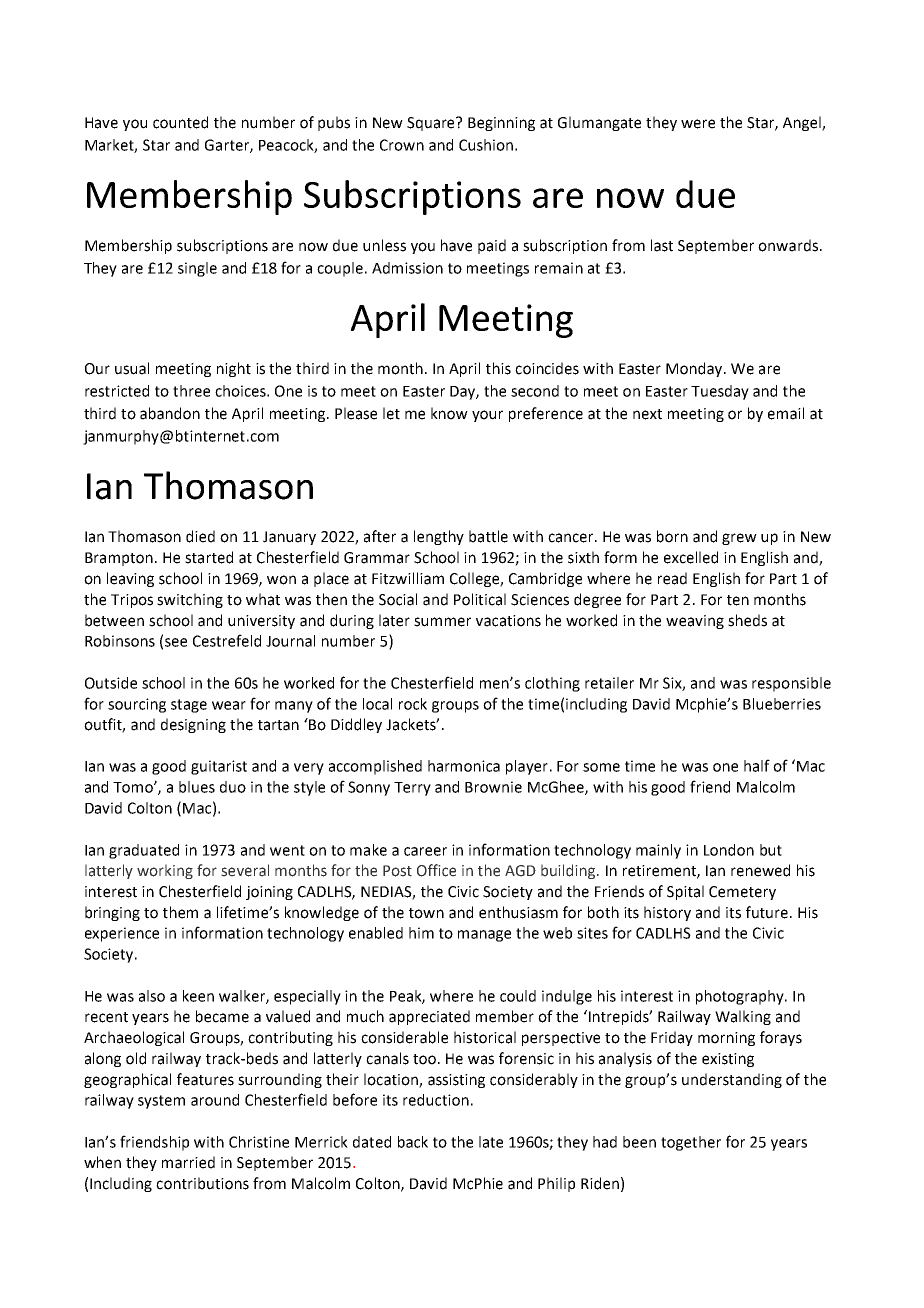  Describe the element at coordinates (176, 642) in the screenshot. I see `see` at that location.
